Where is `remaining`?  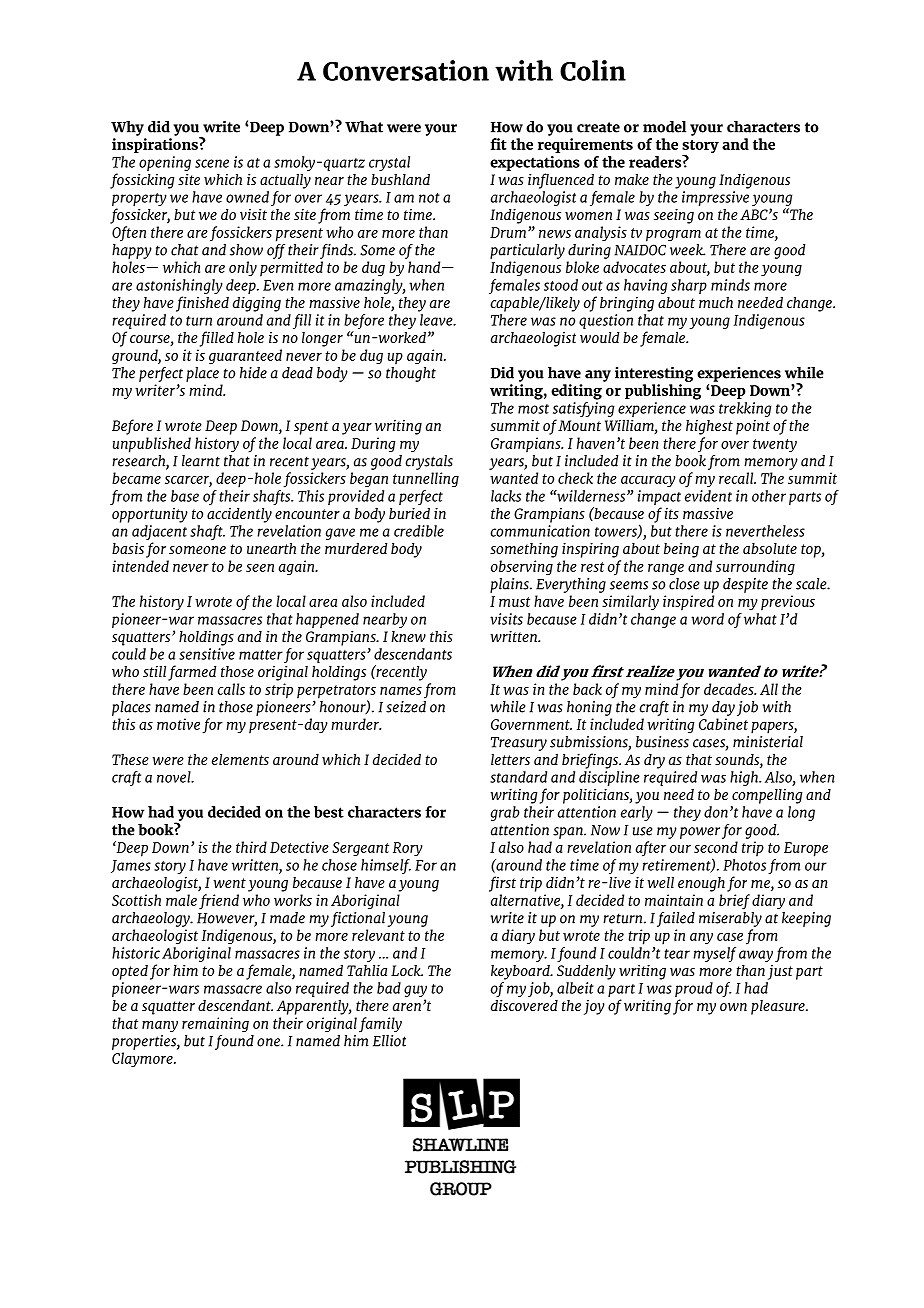 remaining is located at coordinates (215, 1025).
